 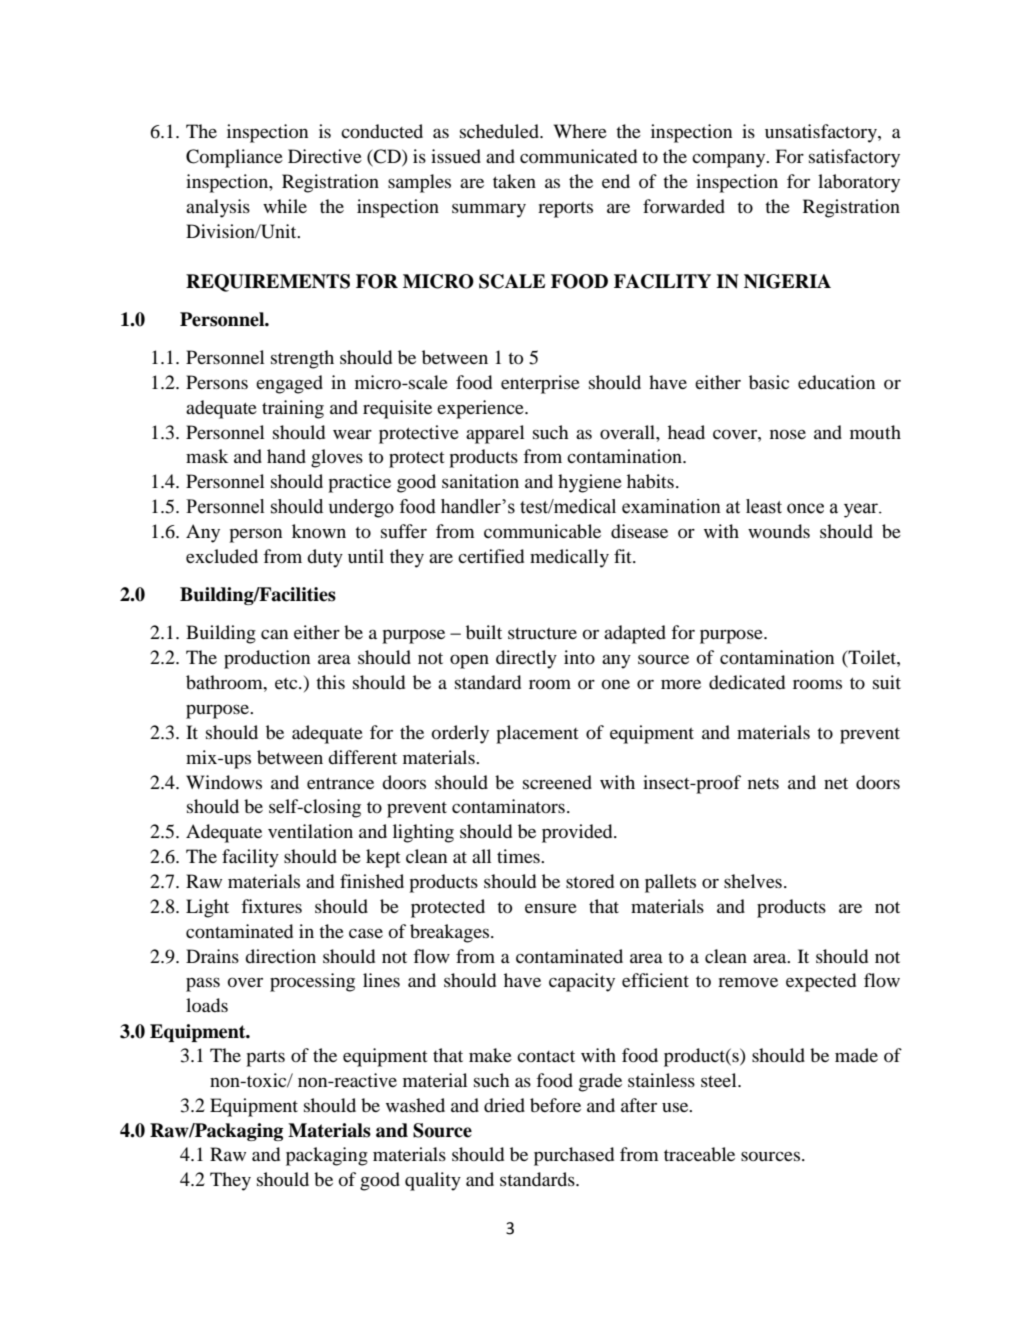 I want to click on hygiene, so click(x=590, y=483).
